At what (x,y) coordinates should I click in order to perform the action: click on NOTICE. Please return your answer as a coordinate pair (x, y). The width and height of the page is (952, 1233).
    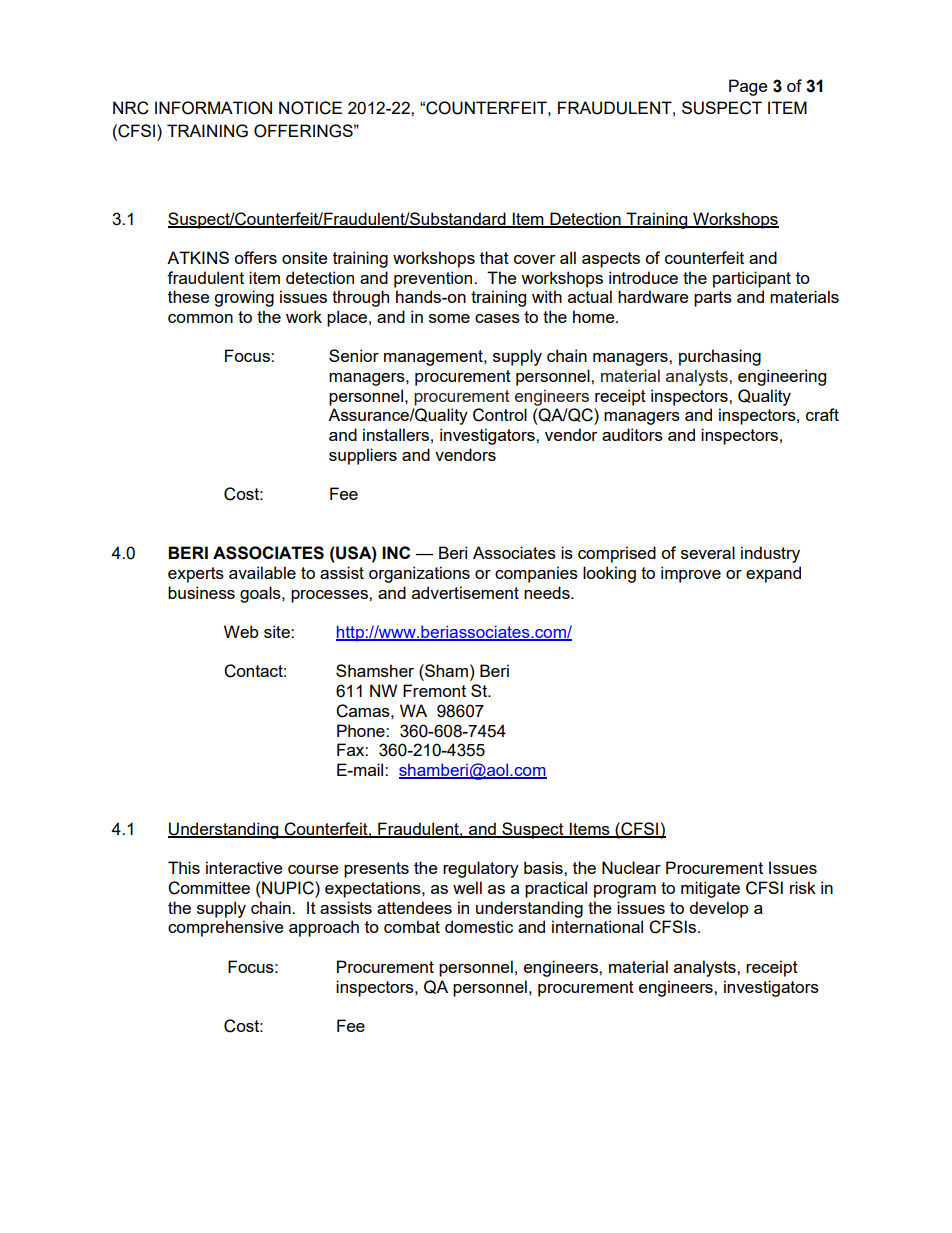
    Looking at the image, I should click on (310, 108).
